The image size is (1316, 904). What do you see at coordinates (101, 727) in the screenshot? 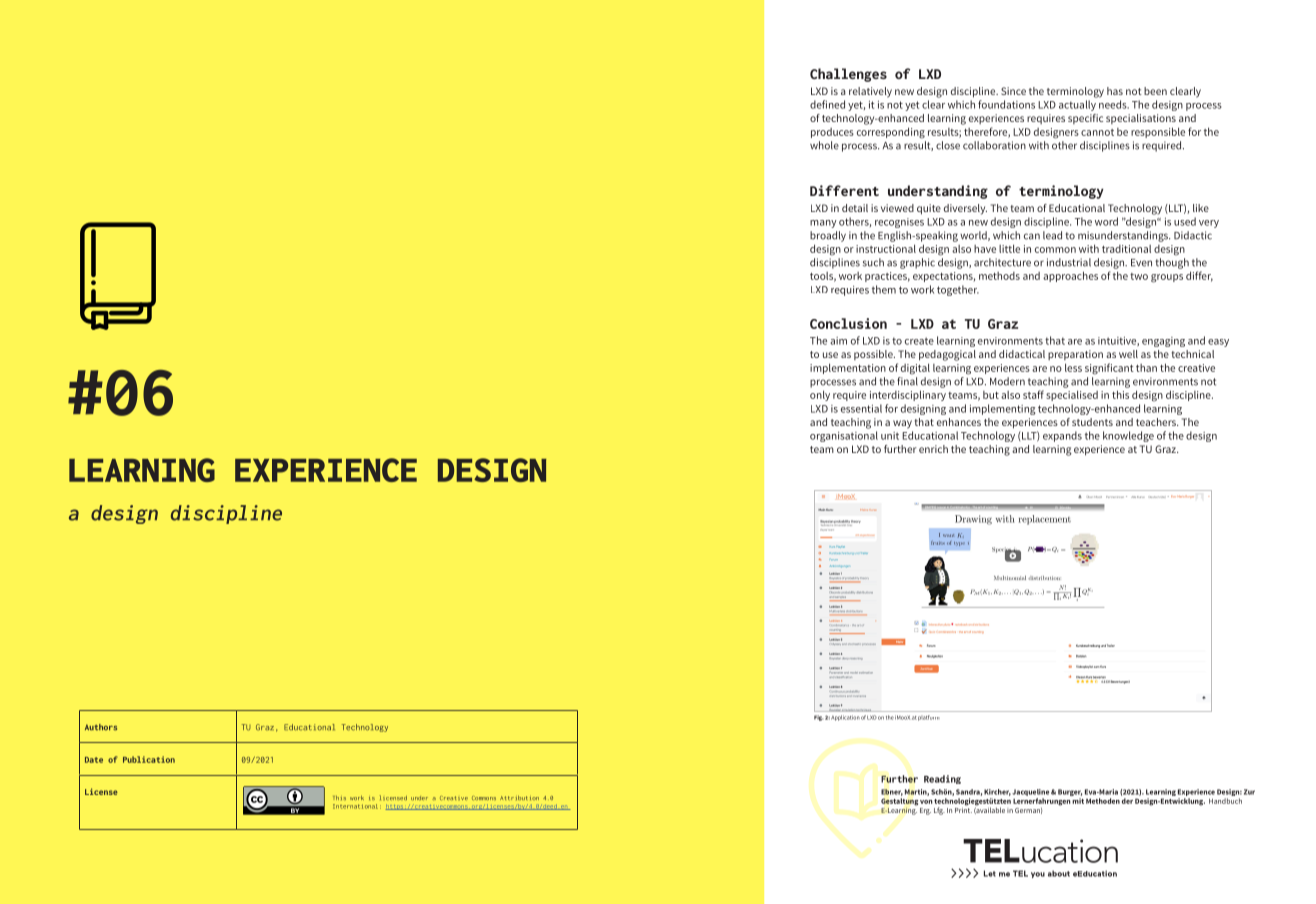
I see `Authors` at bounding box center [101, 727].
